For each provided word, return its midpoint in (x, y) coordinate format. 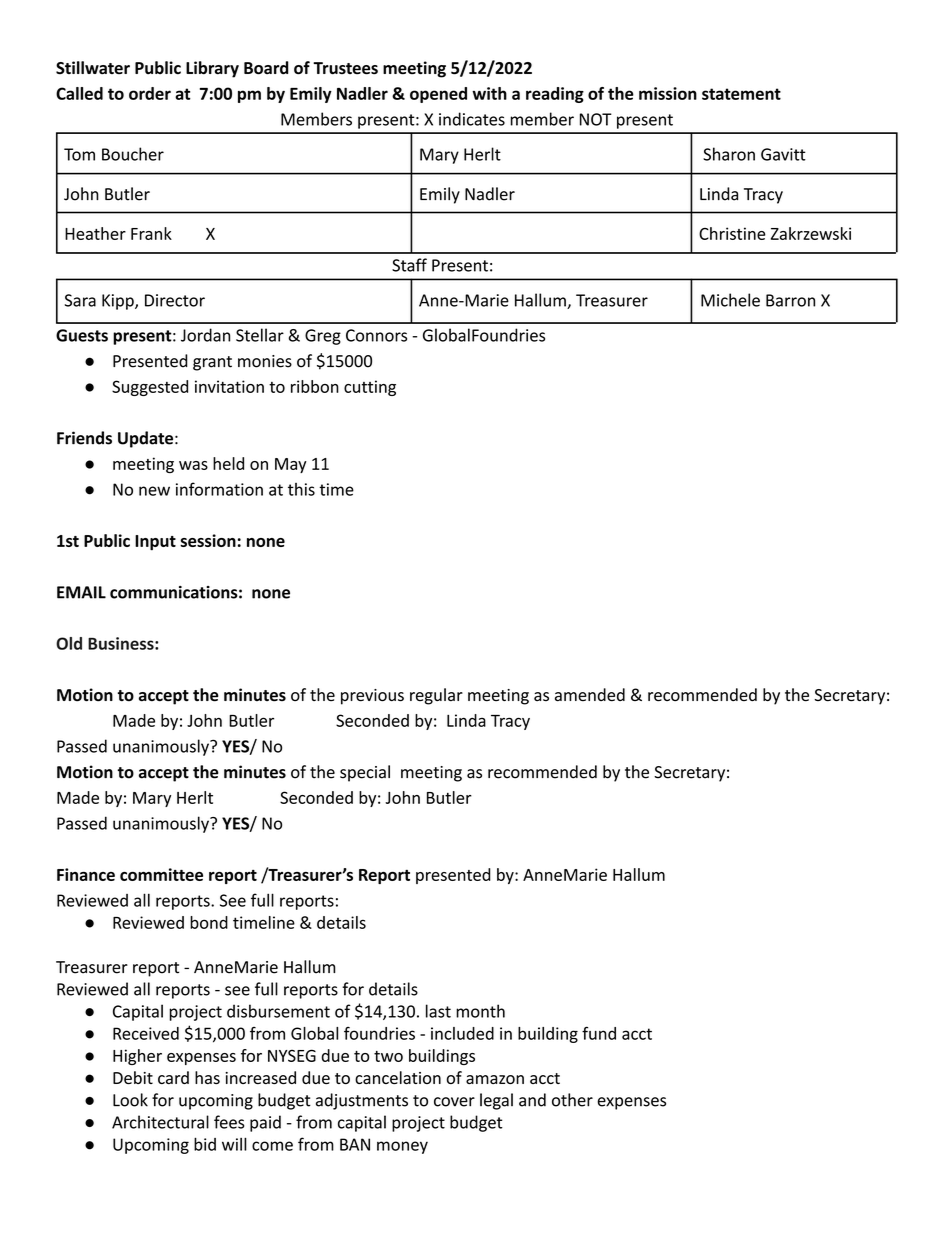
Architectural (160, 1122)
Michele (730, 300)
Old (69, 643)
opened (438, 95)
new (154, 491)
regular (436, 696)
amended (590, 695)
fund (599, 1033)
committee (161, 874)
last (438, 1011)
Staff (409, 265)
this (301, 489)
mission (668, 93)
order (150, 93)
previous (372, 697)
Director (175, 300)
